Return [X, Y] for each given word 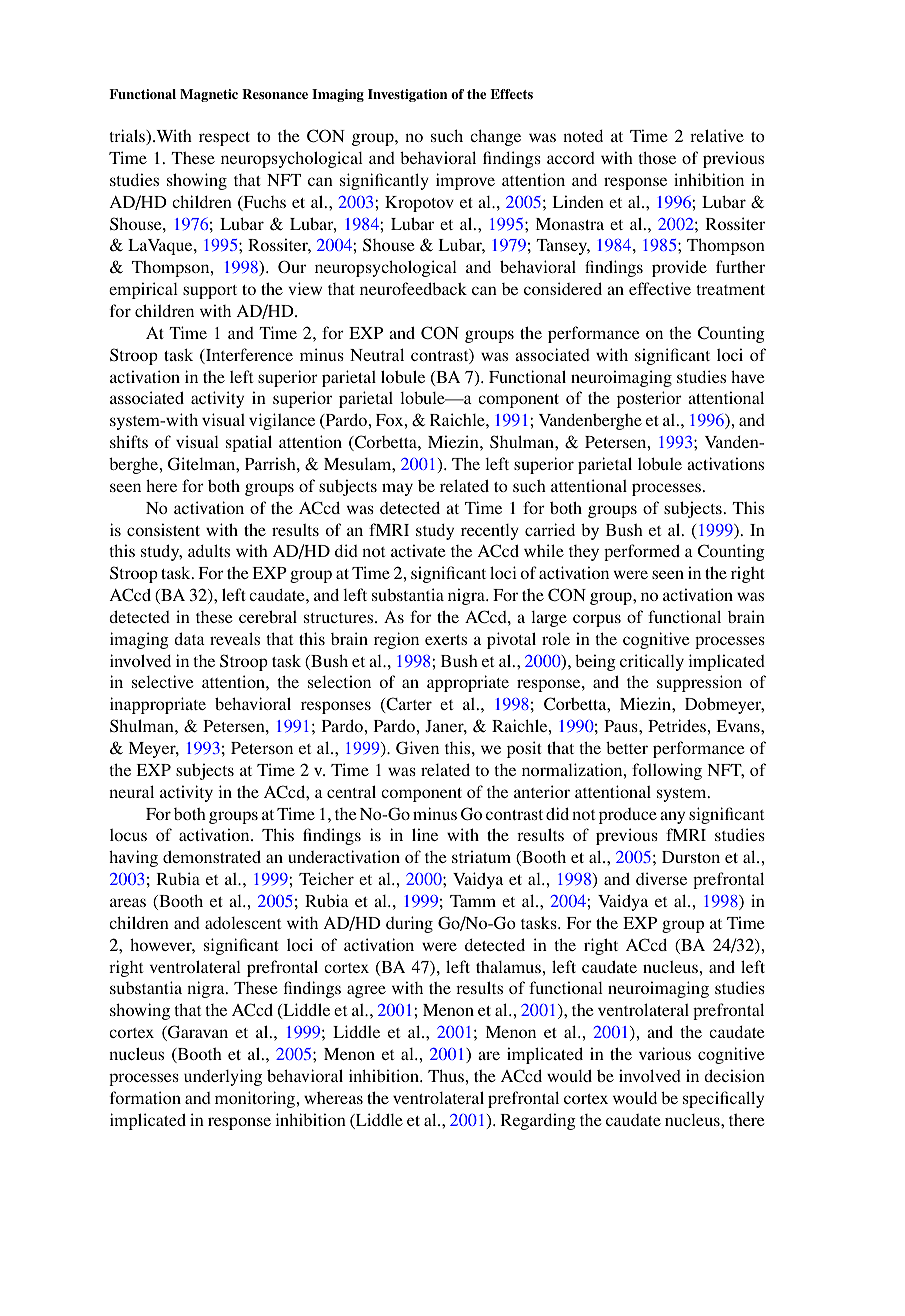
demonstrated [212, 856]
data [189, 638]
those [657, 157]
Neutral [377, 354]
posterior [649, 399]
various [665, 1053]
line [425, 834]
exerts [446, 640]
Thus [447, 1075]
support [210, 292]
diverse [661, 878]
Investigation [407, 95]
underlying [223, 1077]
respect [224, 139]
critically [652, 662]
